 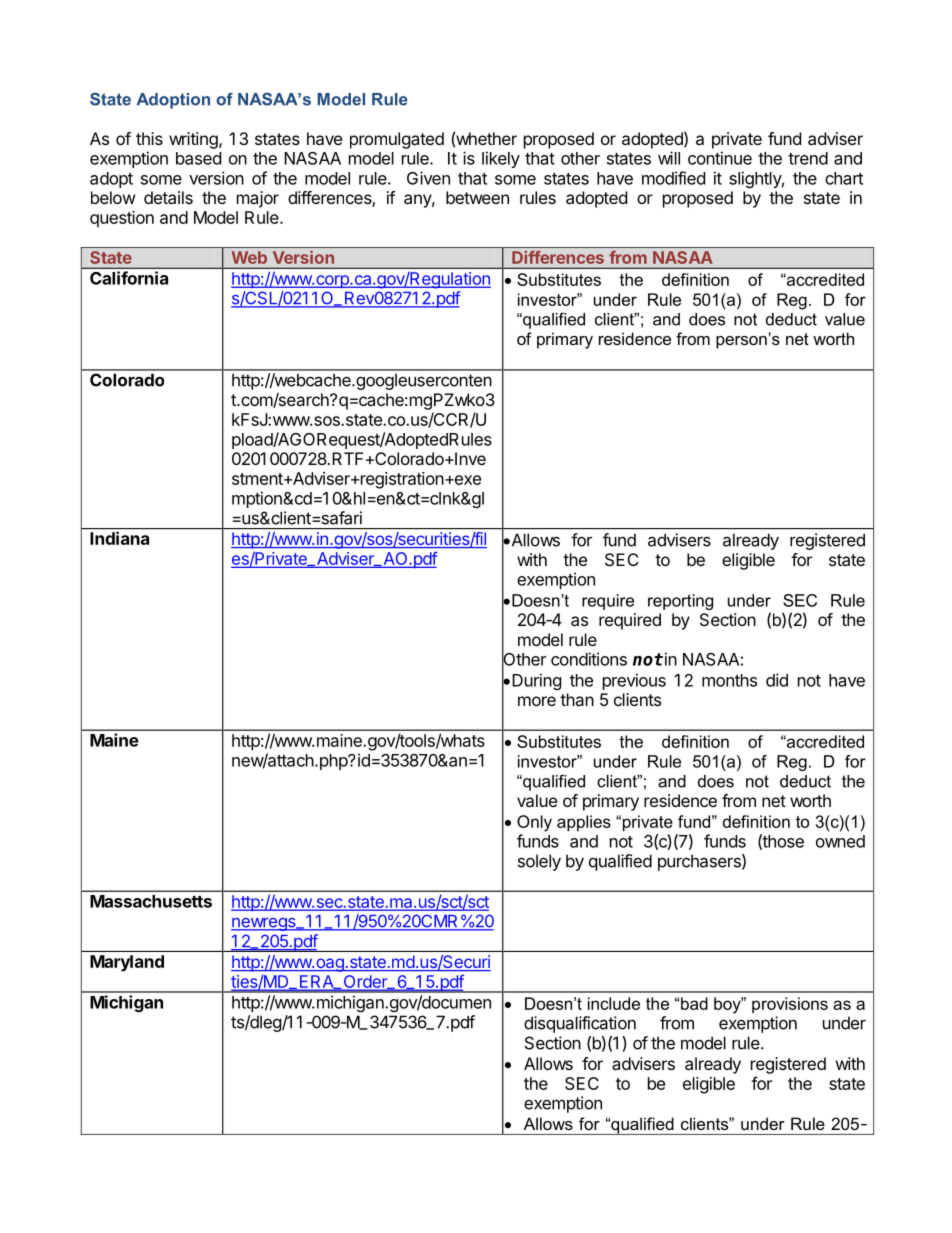 What do you see at coordinates (580, 1024) in the screenshot?
I see `disqualification` at bounding box center [580, 1024].
